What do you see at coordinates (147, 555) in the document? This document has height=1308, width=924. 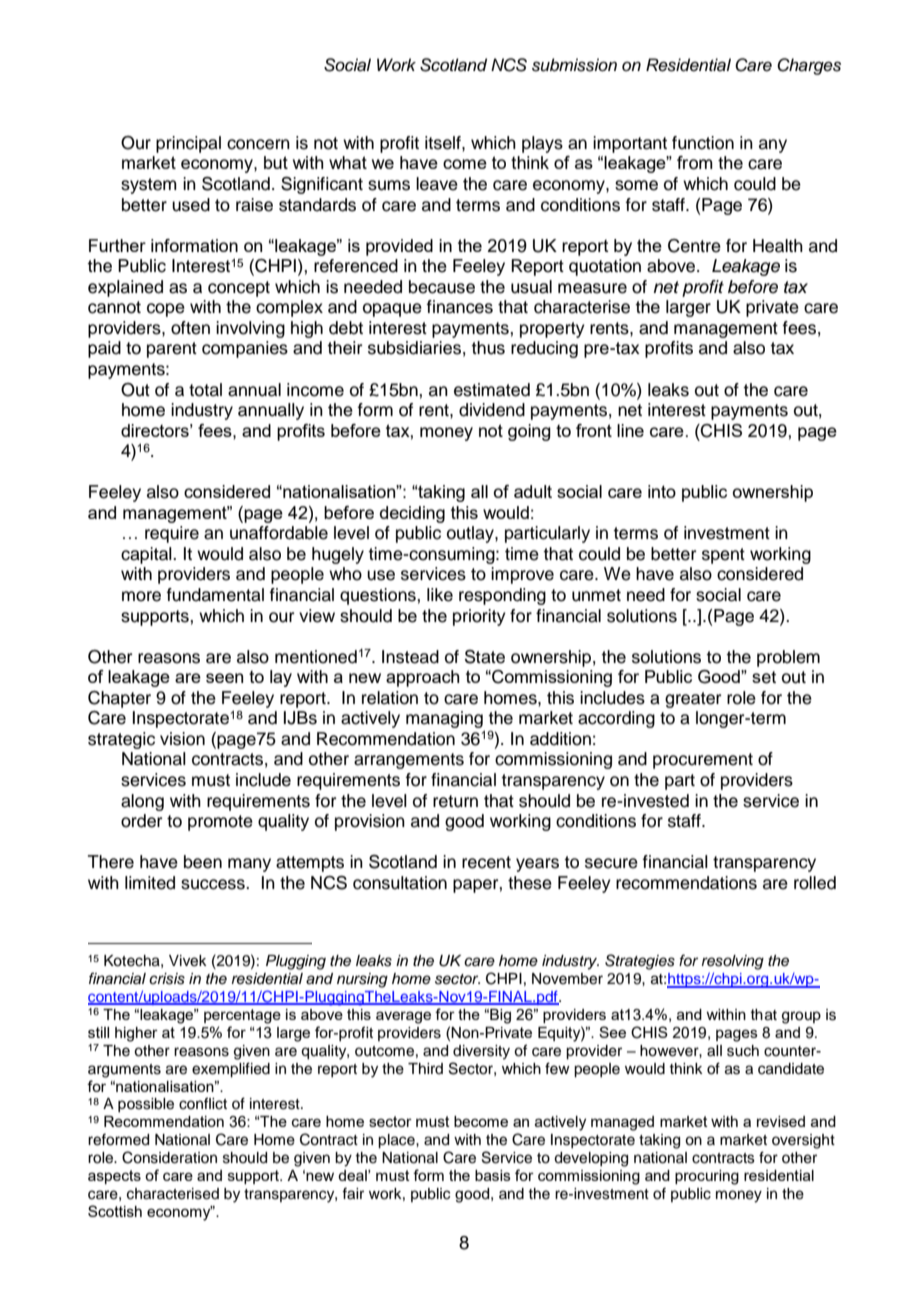 I see `capital` at bounding box center [147, 555].
